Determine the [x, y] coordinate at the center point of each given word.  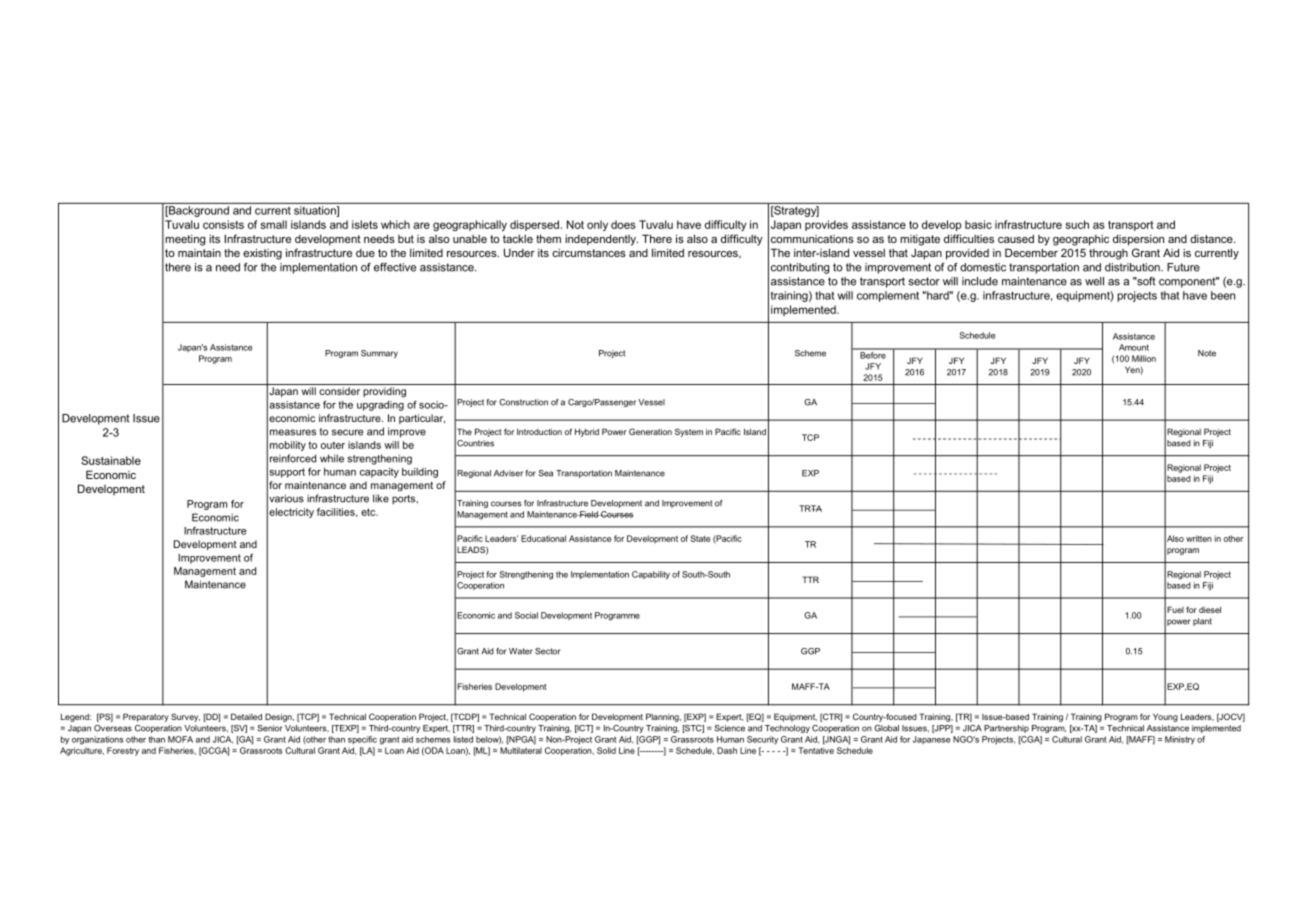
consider [339, 391]
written [1199, 538]
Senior [270, 728]
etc [369, 512]
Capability [651, 575]
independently [601, 240]
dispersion [1138, 240]
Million [1144, 358]
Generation [650, 431]
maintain [199, 252]
